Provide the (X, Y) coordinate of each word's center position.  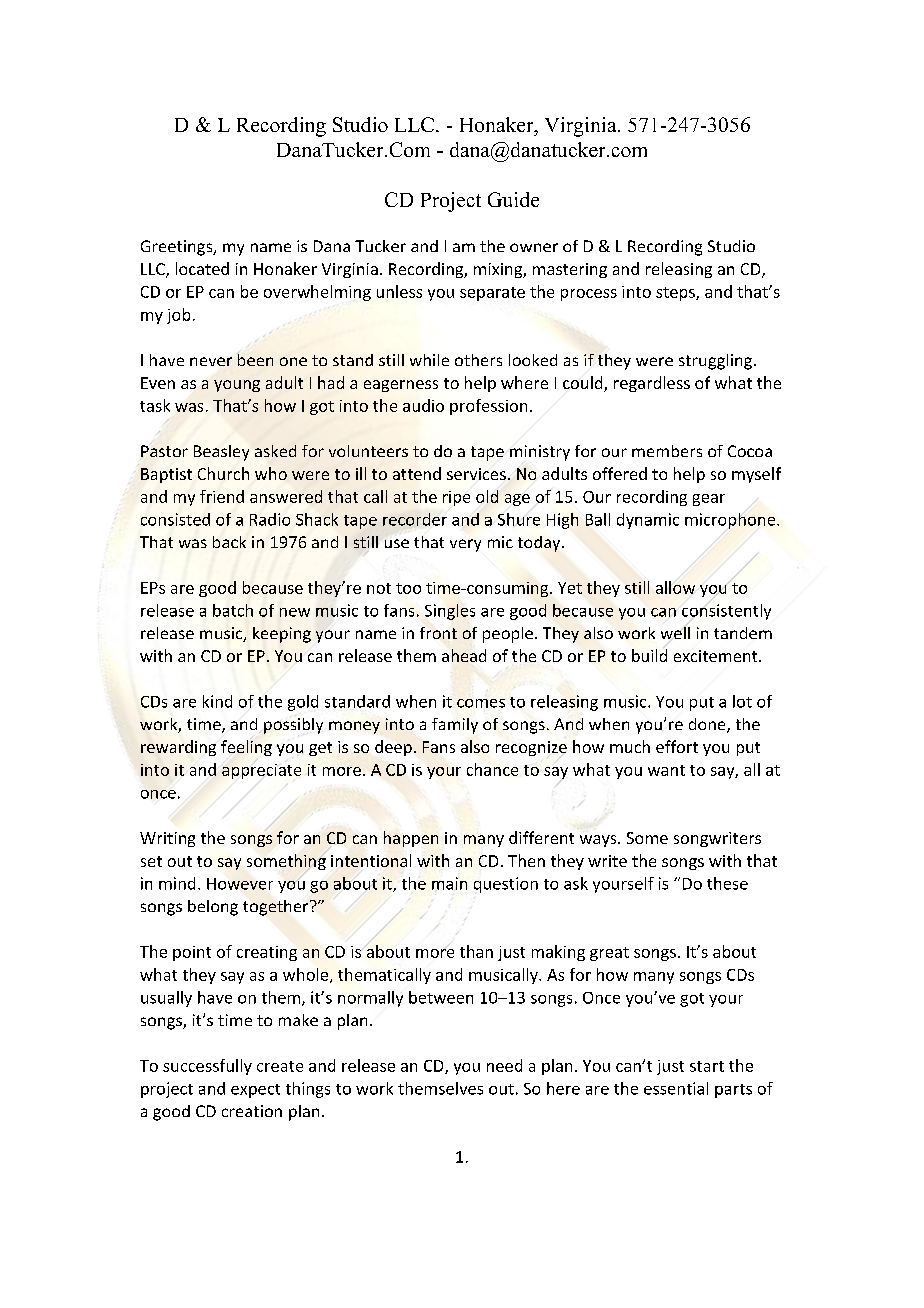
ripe (456, 498)
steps (676, 294)
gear (709, 500)
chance (492, 769)
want (666, 770)
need (504, 1065)
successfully (207, 1067)
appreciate (261, 771)
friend (222, 496)
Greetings (178, 248)
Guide (513, 199)
